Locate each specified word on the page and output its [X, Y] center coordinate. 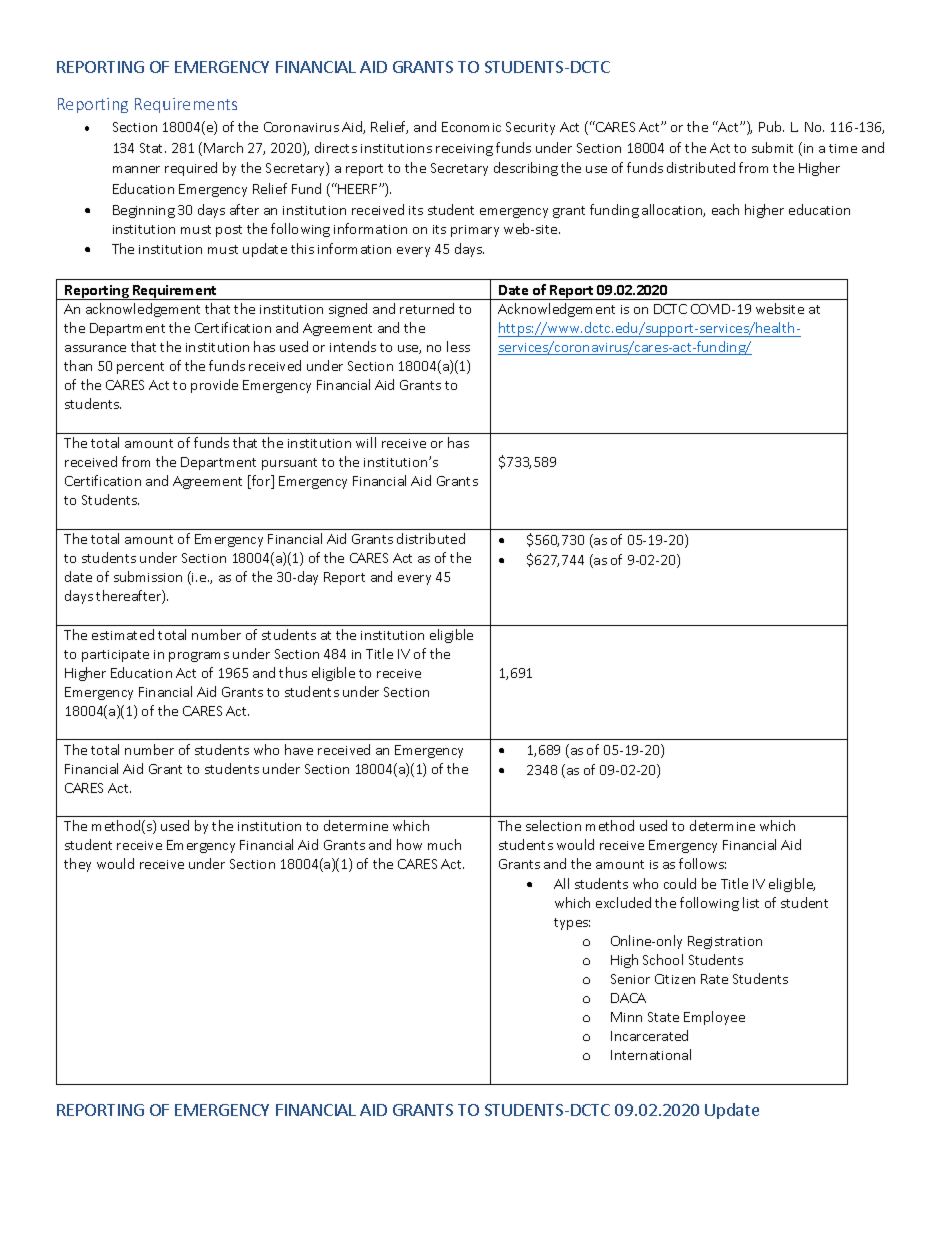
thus [293, 672]
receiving [464, 150]
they [77, 865]
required [191, 169]
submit [772, 147]
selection [553, 825]
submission [148, 576]
